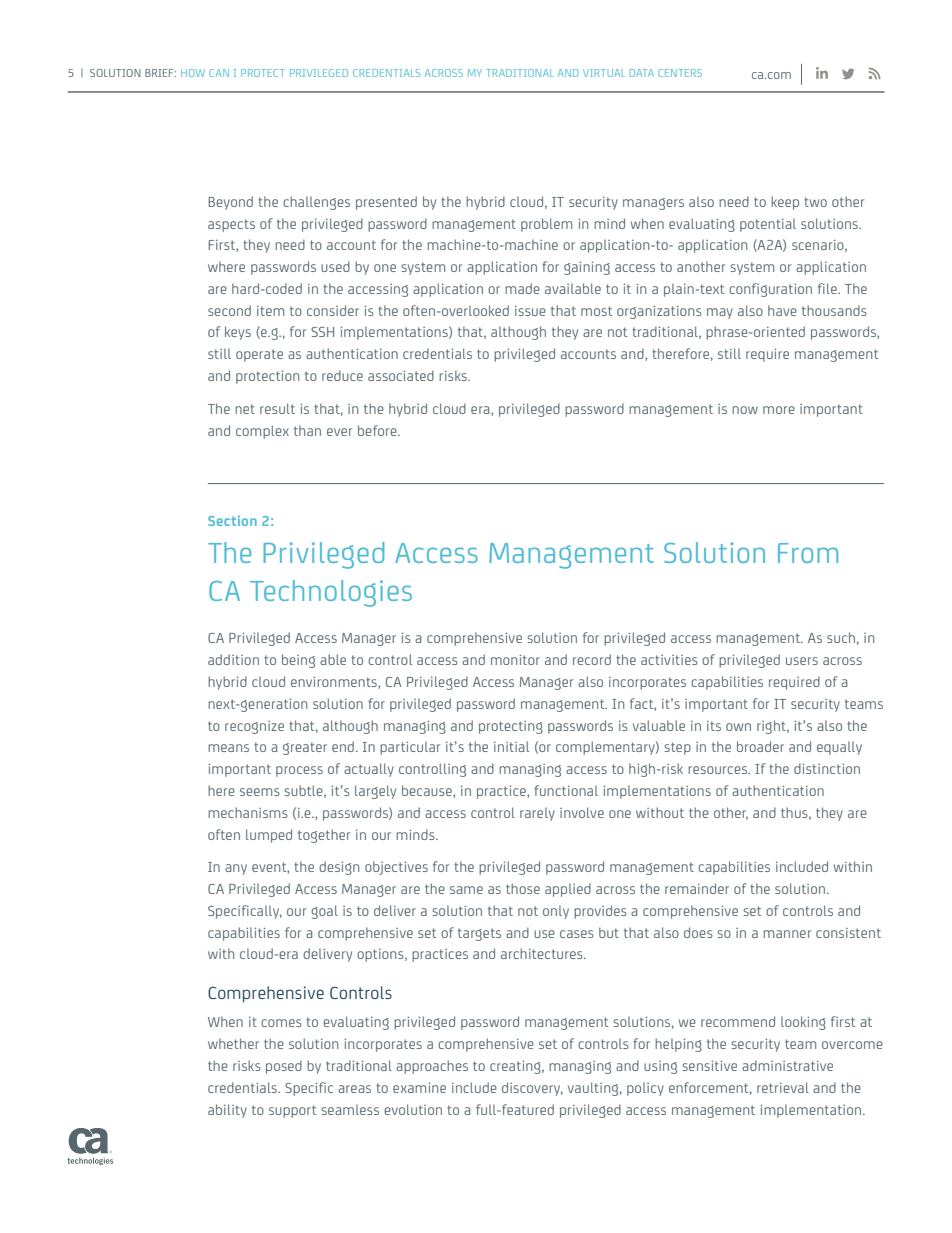  What do you see at coordinates (782, 310) in the document?
I see `have` at bounding box center [782, 310].
